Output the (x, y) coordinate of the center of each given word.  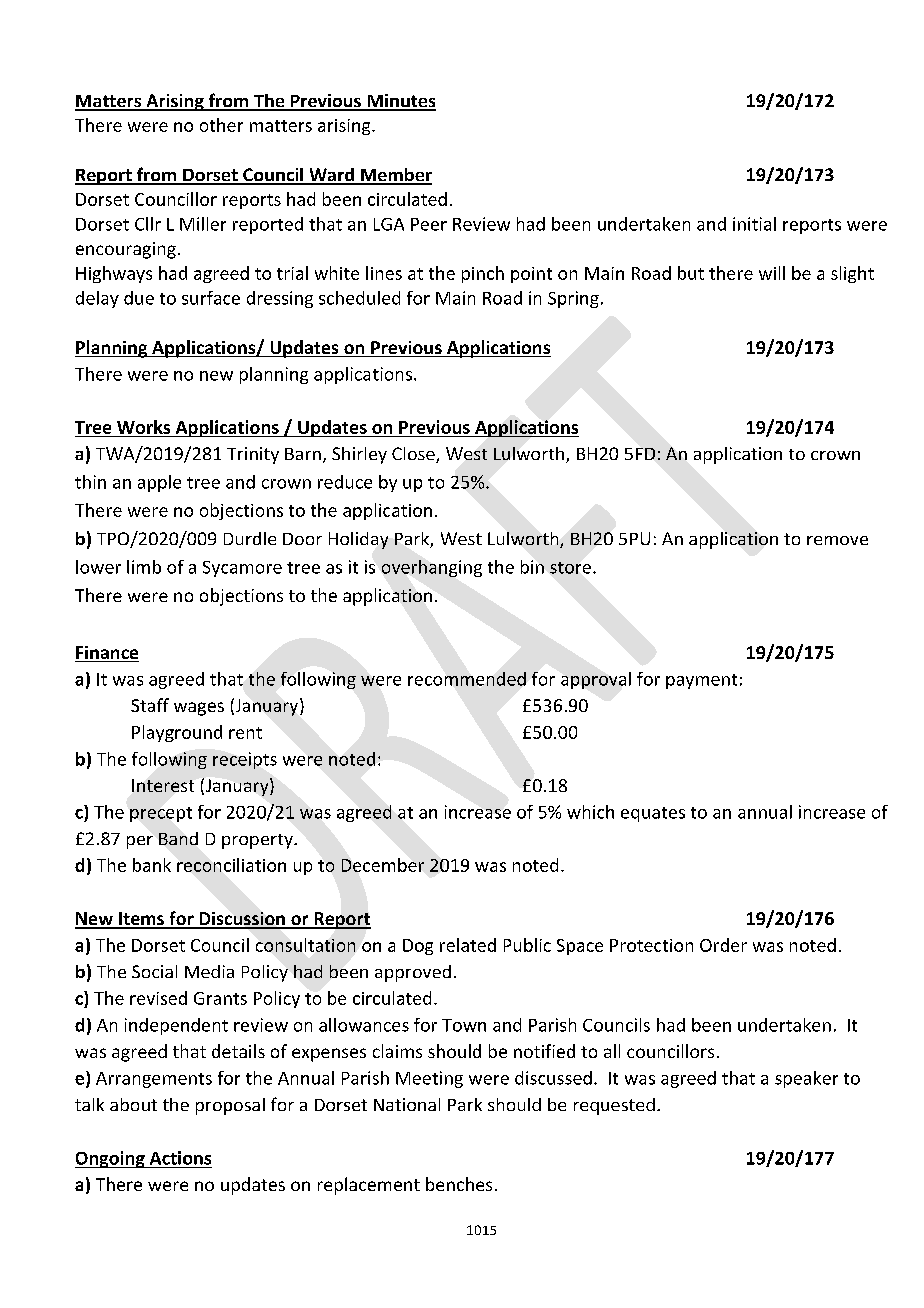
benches (459, 1184)
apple (159, 483)
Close (414, 455)
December (383, 865)
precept (161, 814)
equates (653, 814)
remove (837, 540)
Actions (180, 1158)
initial (754, 224)
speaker (806, 1079)
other (221, 125)
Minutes (401, 102)
